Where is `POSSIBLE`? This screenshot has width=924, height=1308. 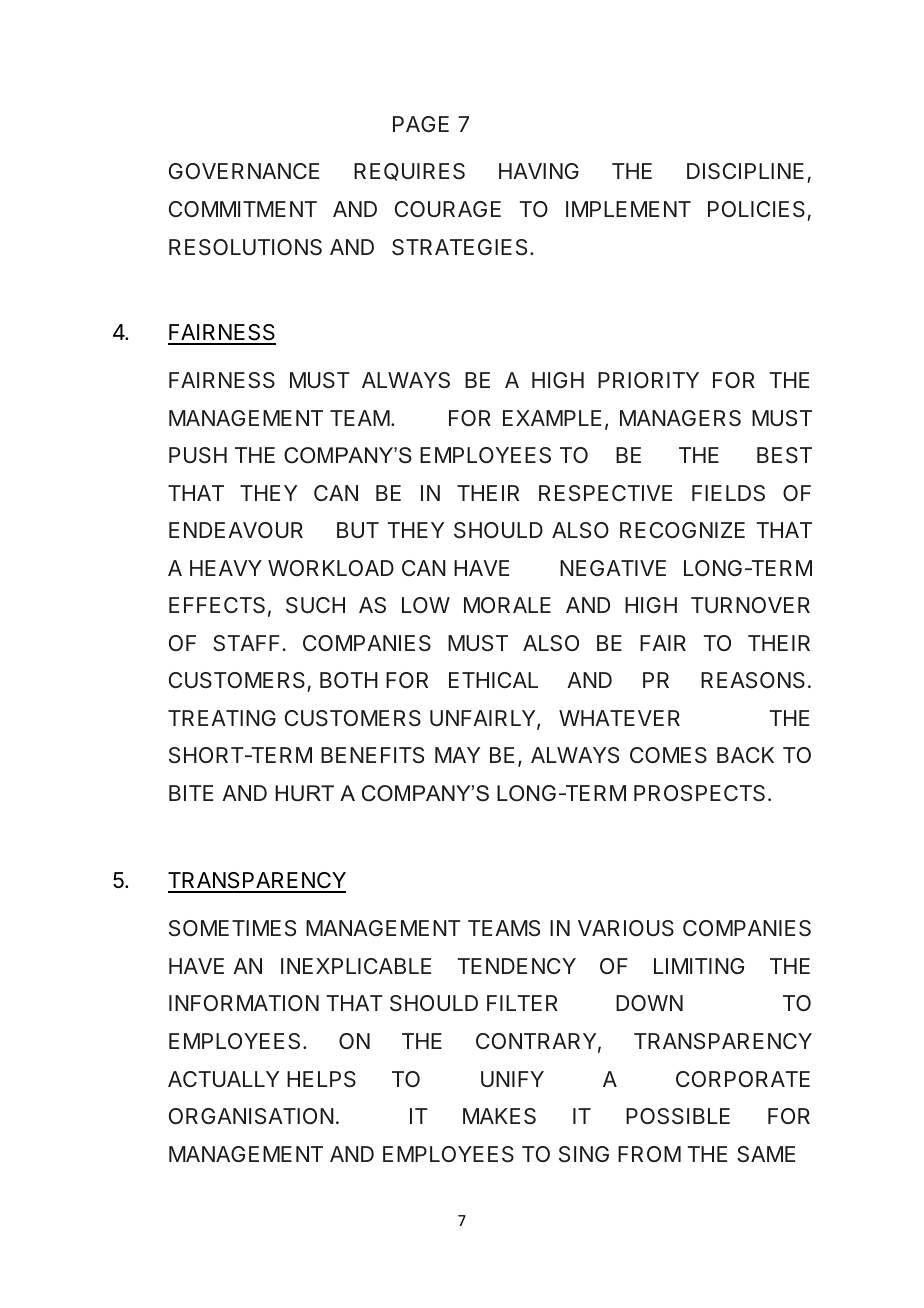
POSSIBLE is located at coordinates (678, 1116).
